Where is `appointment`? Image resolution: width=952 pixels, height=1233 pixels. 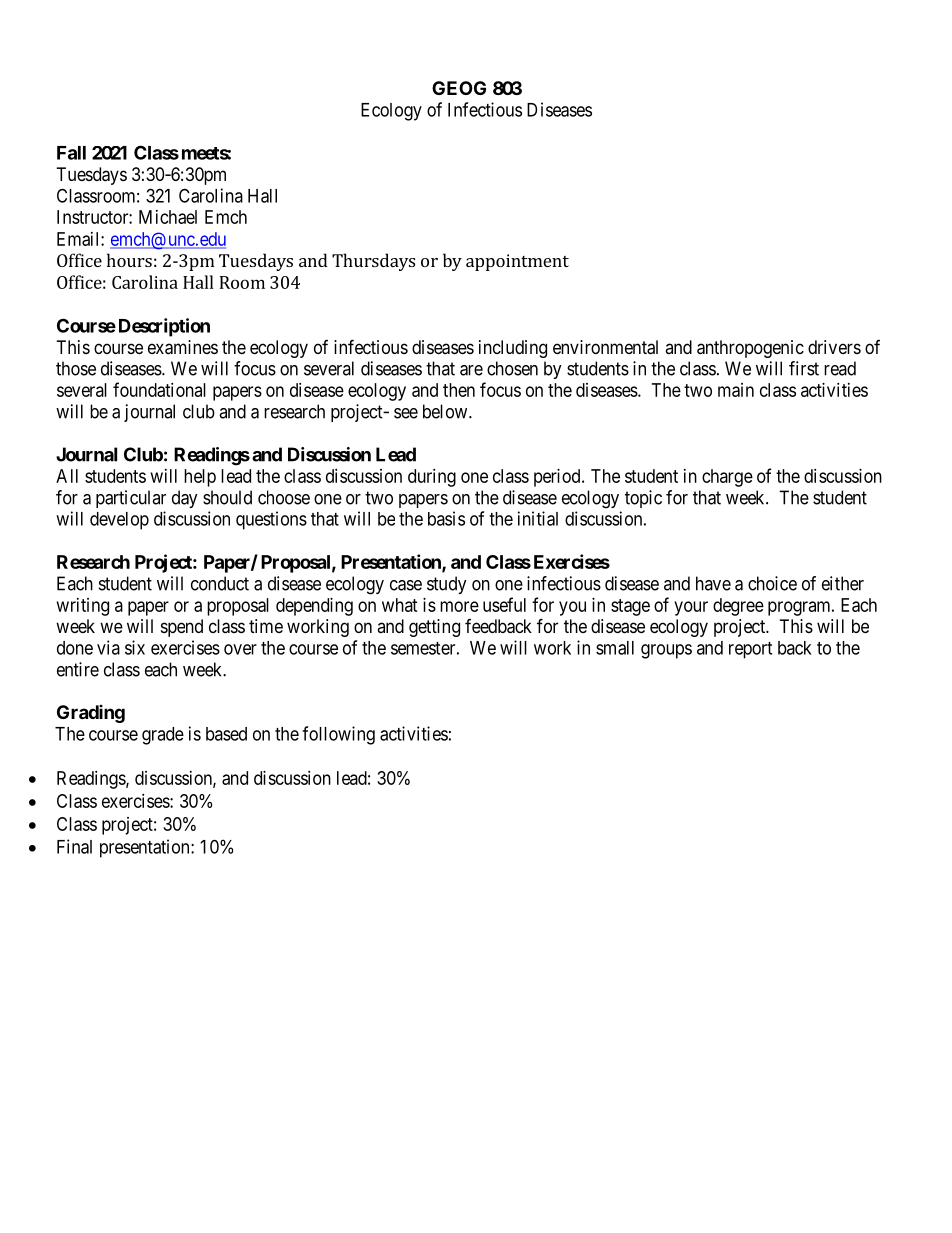 appointment is located at coordinates (517, 262).
